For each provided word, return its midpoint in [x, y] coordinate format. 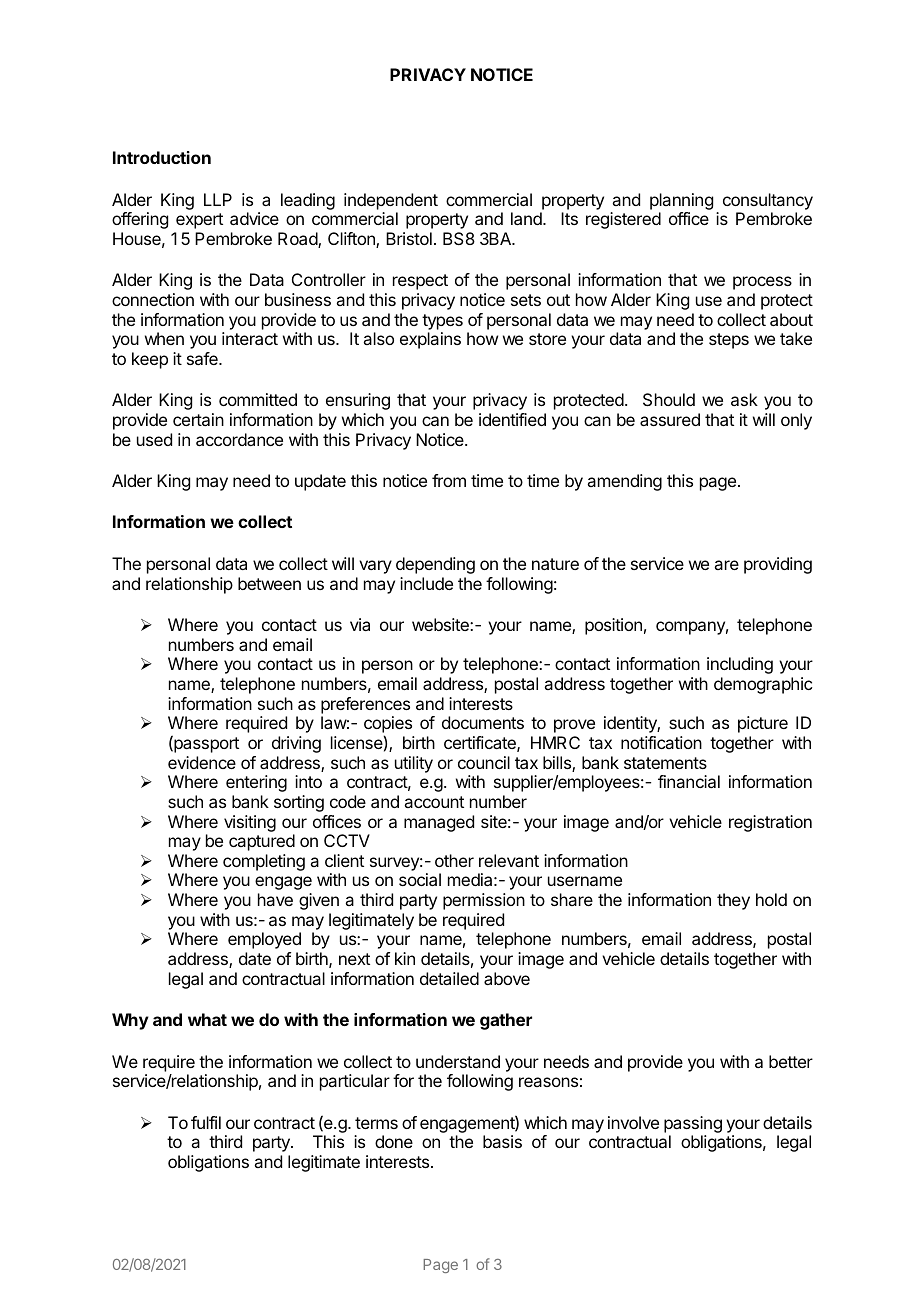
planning [681, 201]
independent [391, 201]
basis [502, 1141]
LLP [218, 199]
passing [693, 1124]
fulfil [206, 1122]
